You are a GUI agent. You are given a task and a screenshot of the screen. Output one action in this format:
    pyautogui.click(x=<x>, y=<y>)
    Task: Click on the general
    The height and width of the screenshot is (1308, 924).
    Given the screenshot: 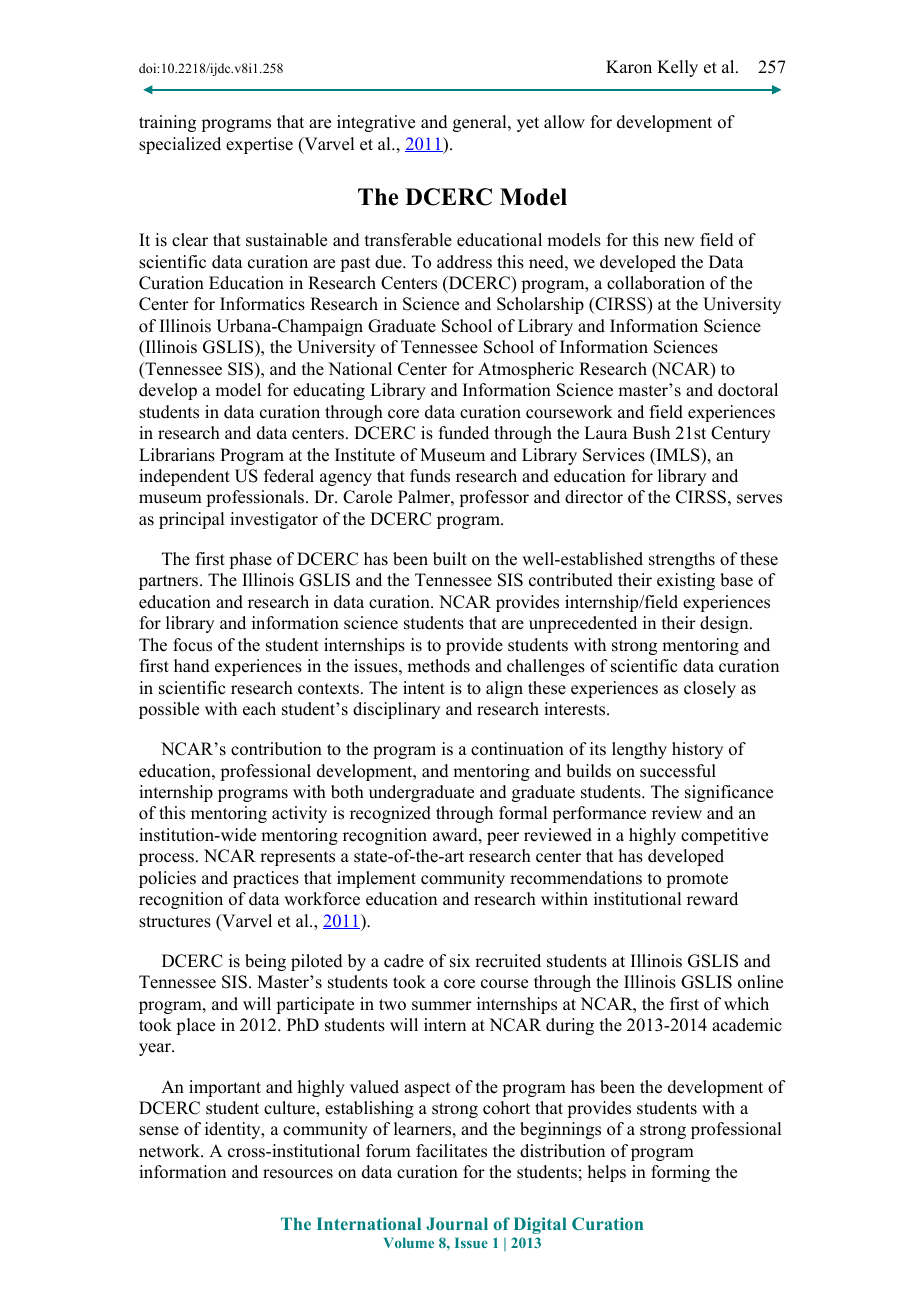 What is the action you would take?
    pyautogui.click(x=481, y=123)
